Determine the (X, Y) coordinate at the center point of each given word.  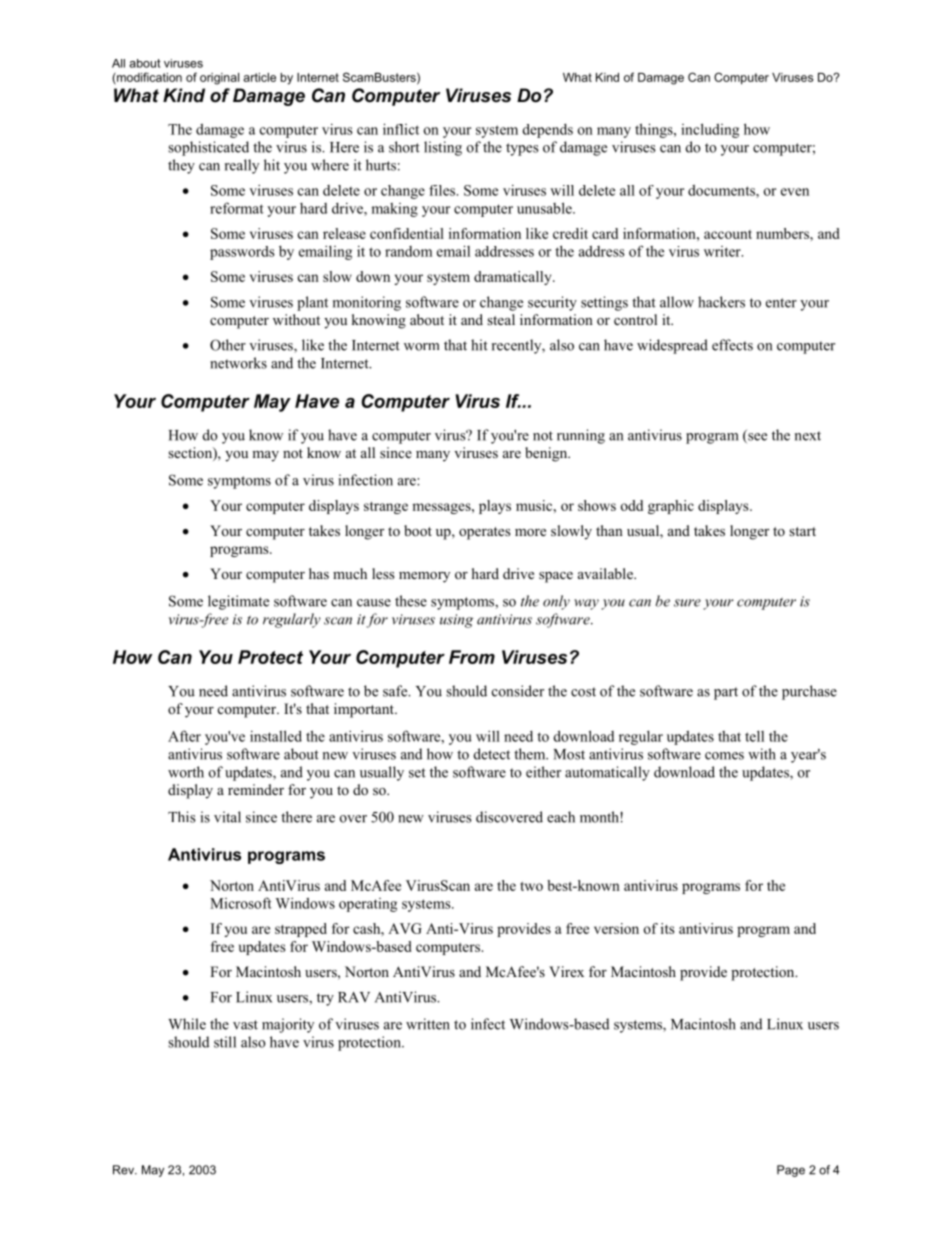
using (456, 621)
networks (238, 363)
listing (443, 148)
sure (687, 603)
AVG (405, 928)
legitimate (238, 602)
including (710, 130)
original (219, 79)
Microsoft (241, 903)
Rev (124, 1170)
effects (732, 345)
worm (421, 347)
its (667, 928)
